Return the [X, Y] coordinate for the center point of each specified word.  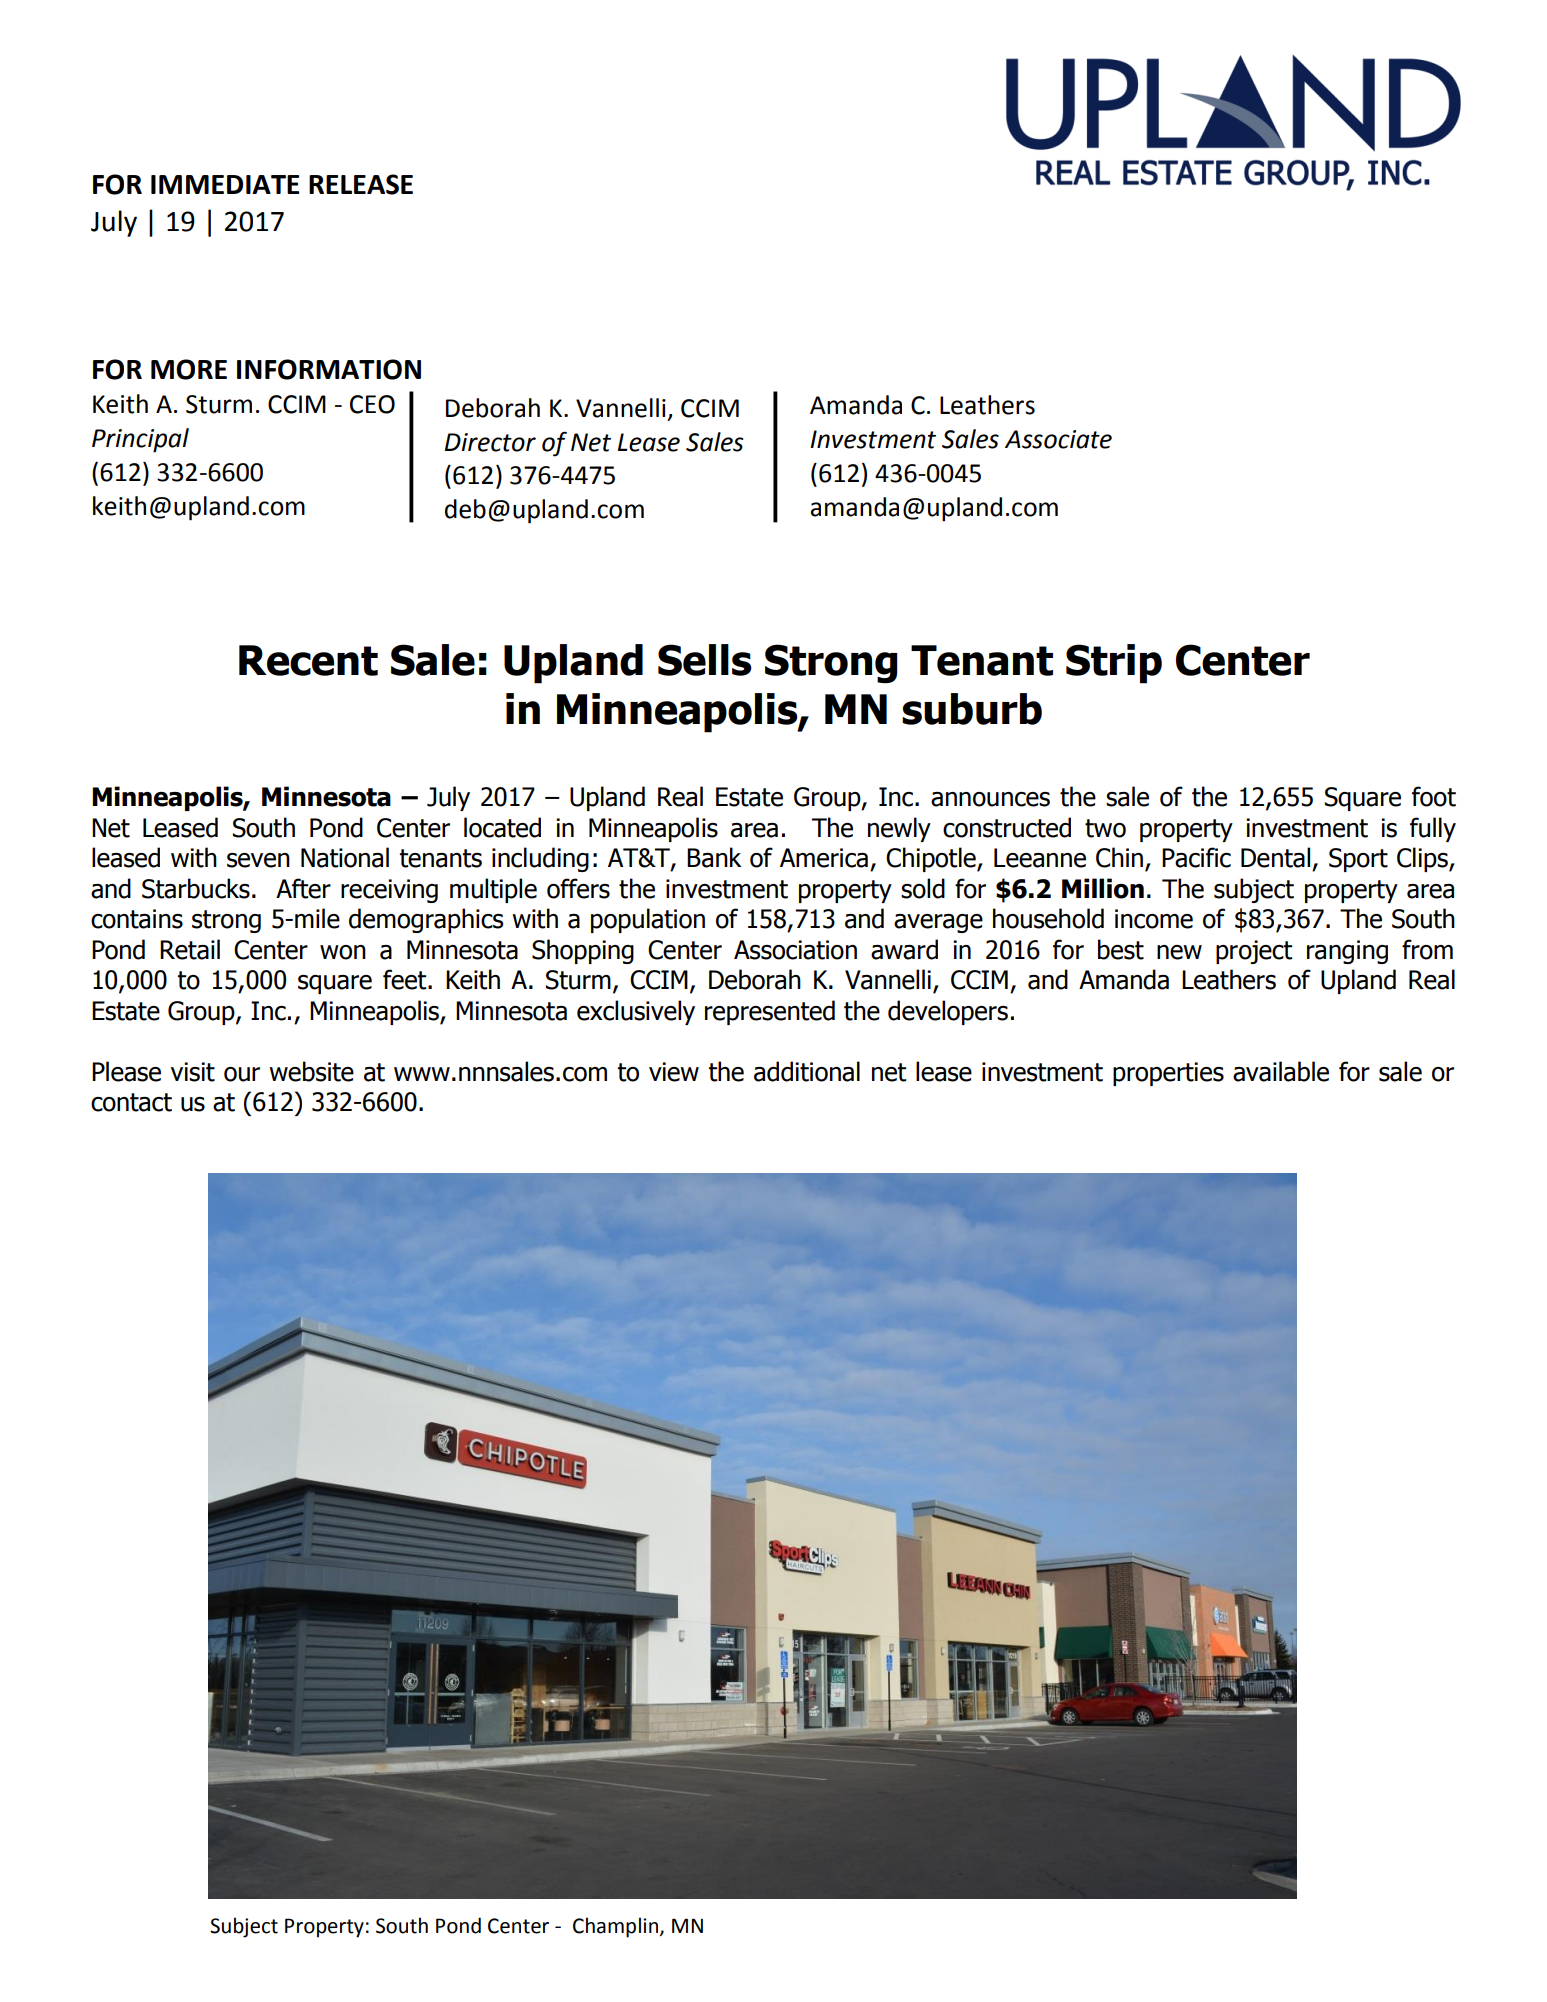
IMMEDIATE [225, 184]
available [1281, 1071]
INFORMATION [329, 369]
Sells [705, 660]
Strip [1114, 664]
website [311, 1071]
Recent [308, 660]
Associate [1058, 439]
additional [807, 1071]
